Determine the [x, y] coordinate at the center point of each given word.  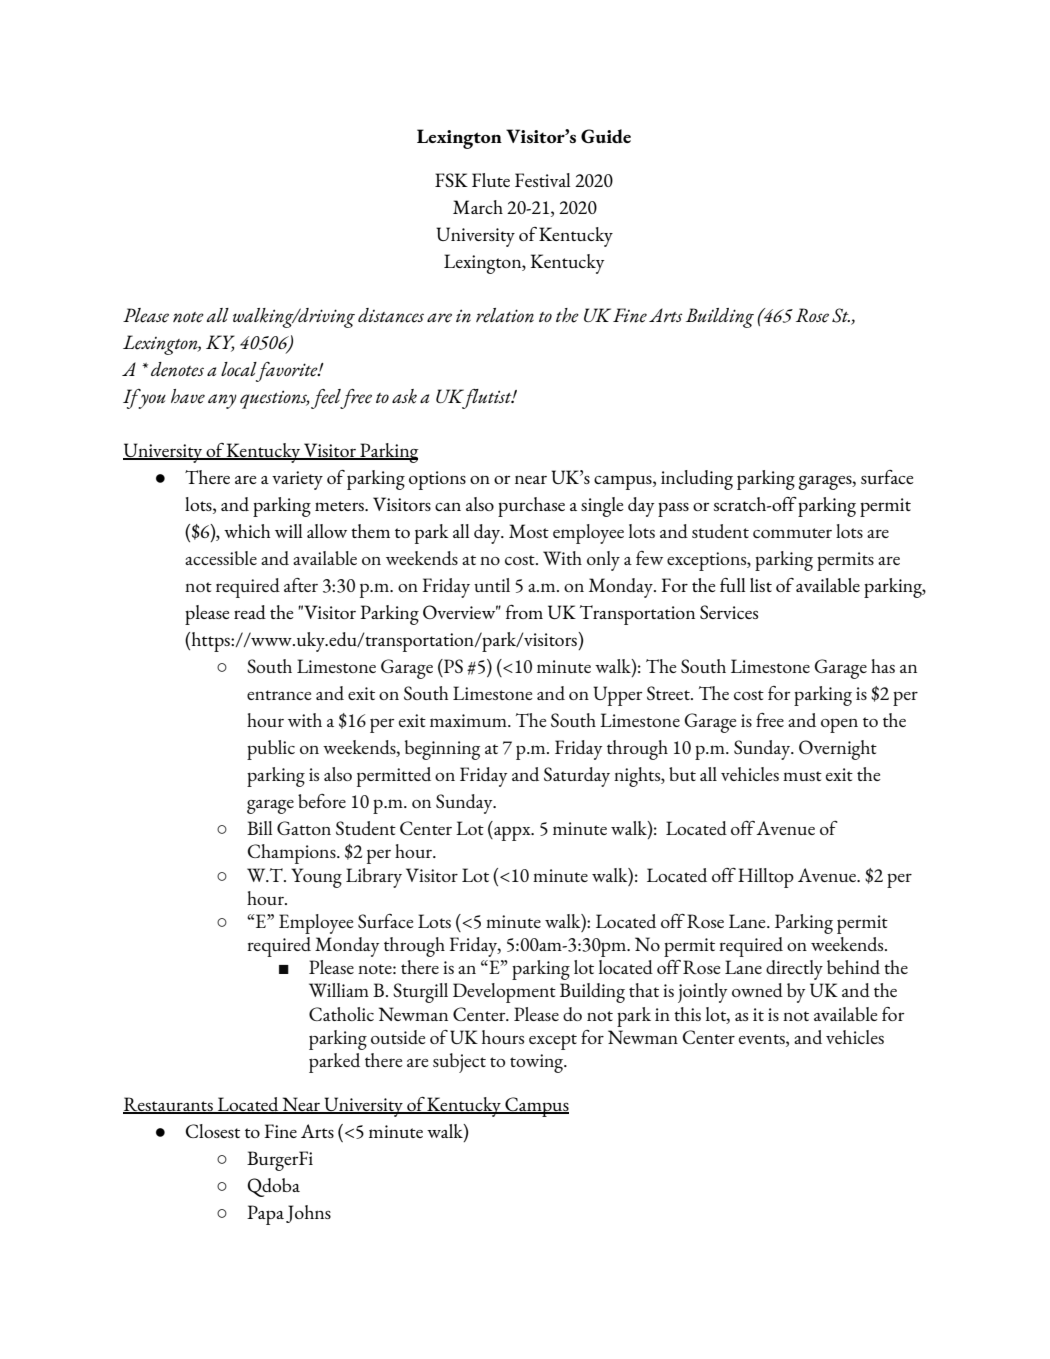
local [239, 369]
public [271, 750]
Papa [265, 1215]
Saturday [577, 777]
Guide [606, 136]
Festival [542, 180]
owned [757, 990]
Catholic [341, 1014]
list [761, 585]
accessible [221, 558]
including [697, 480]
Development [504, 993]
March [478, 207]
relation [505, 315]
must [802, 776]
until [492, 585]
